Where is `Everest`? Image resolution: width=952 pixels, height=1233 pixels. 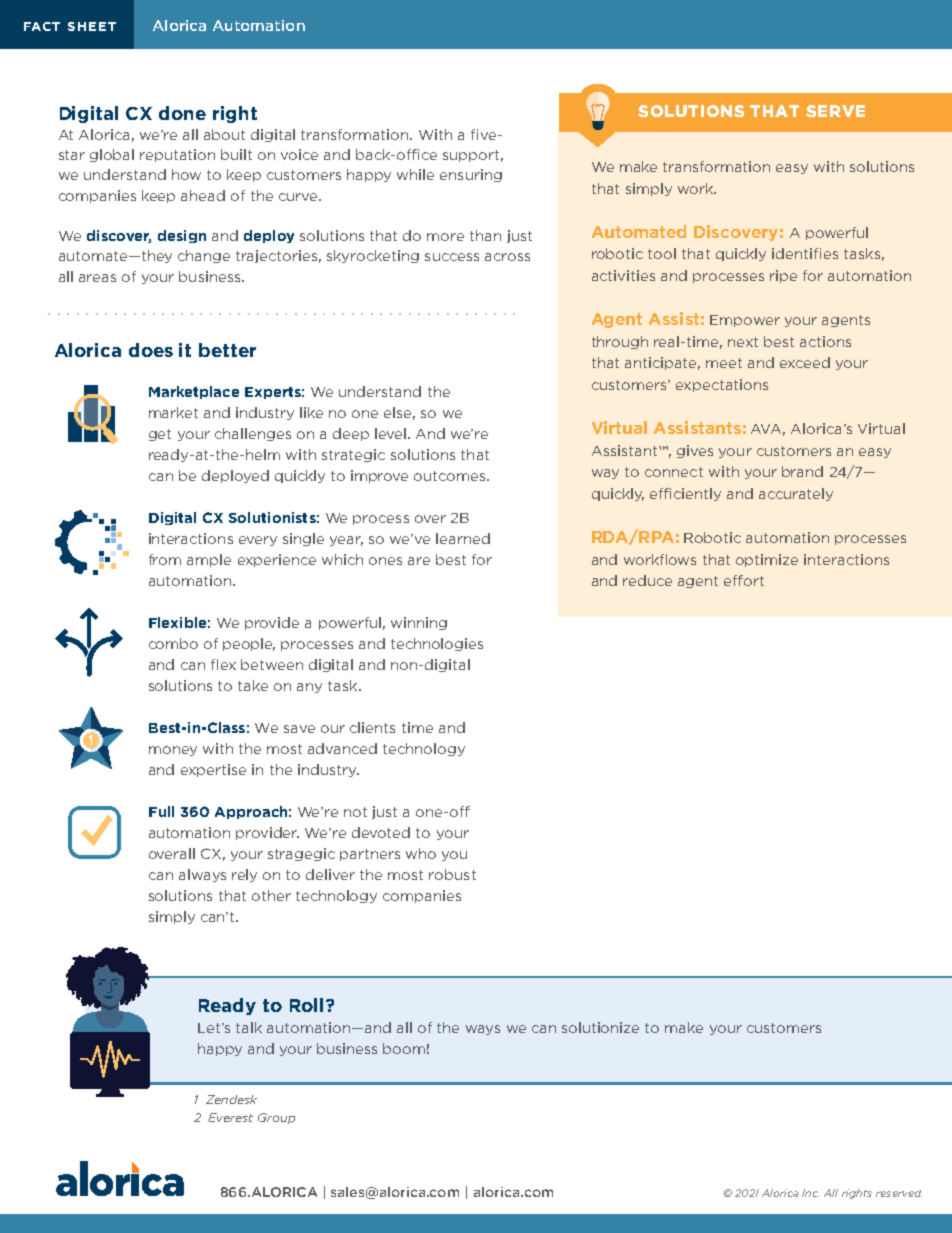
Everest is located at coordinates (230, 1117).
